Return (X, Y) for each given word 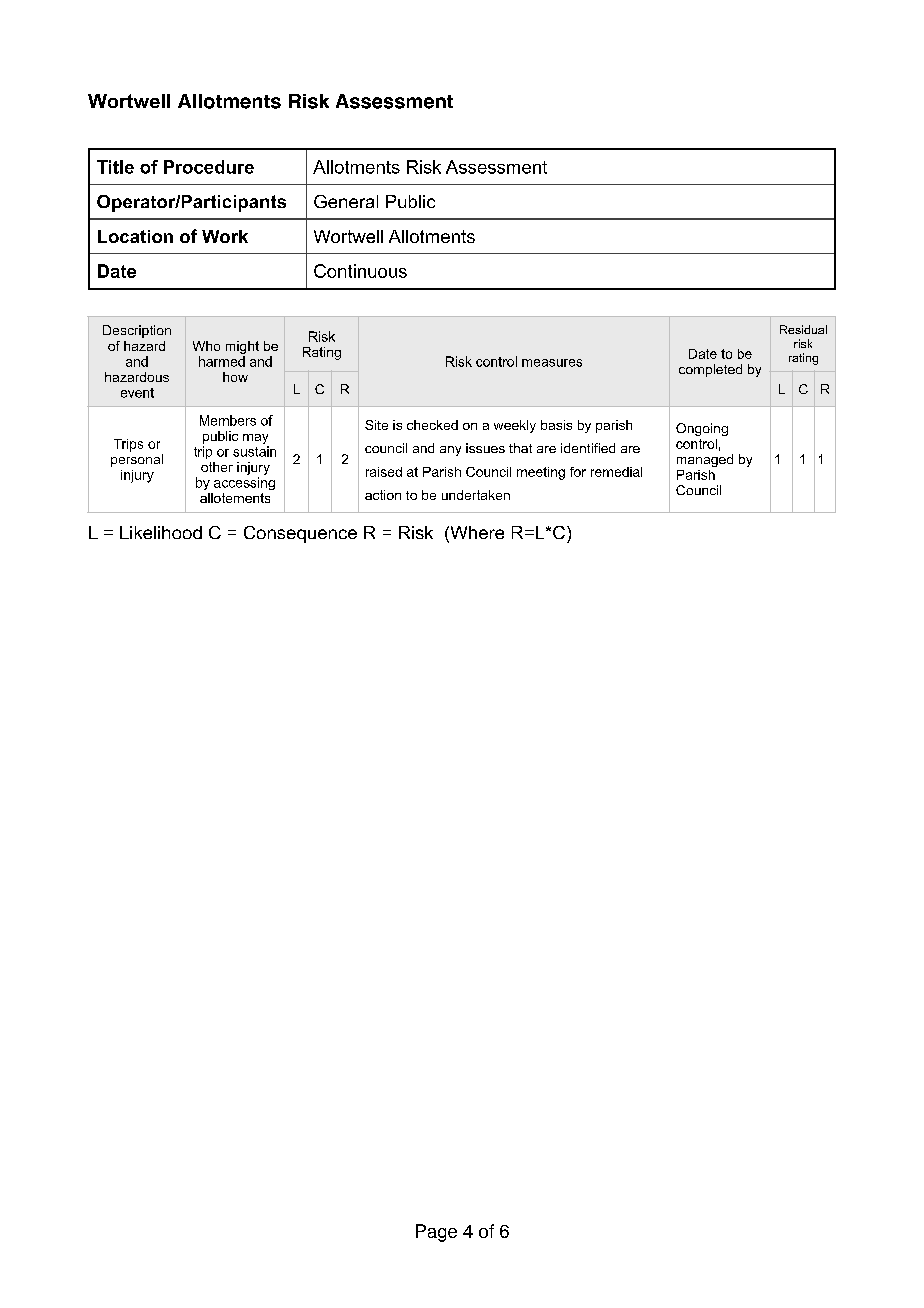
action (383, 495)
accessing (244, 483)
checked (432, 425)
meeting (541, 473)
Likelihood (161, 532)
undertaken (476, 495)
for (578, 472)
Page (436, 1233)
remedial (616, 472)
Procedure (209, 167)
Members (228, 420)
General (346, 201)
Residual (803, 329)
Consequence (300, 534)
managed (705, 460)
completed (710, 370)
